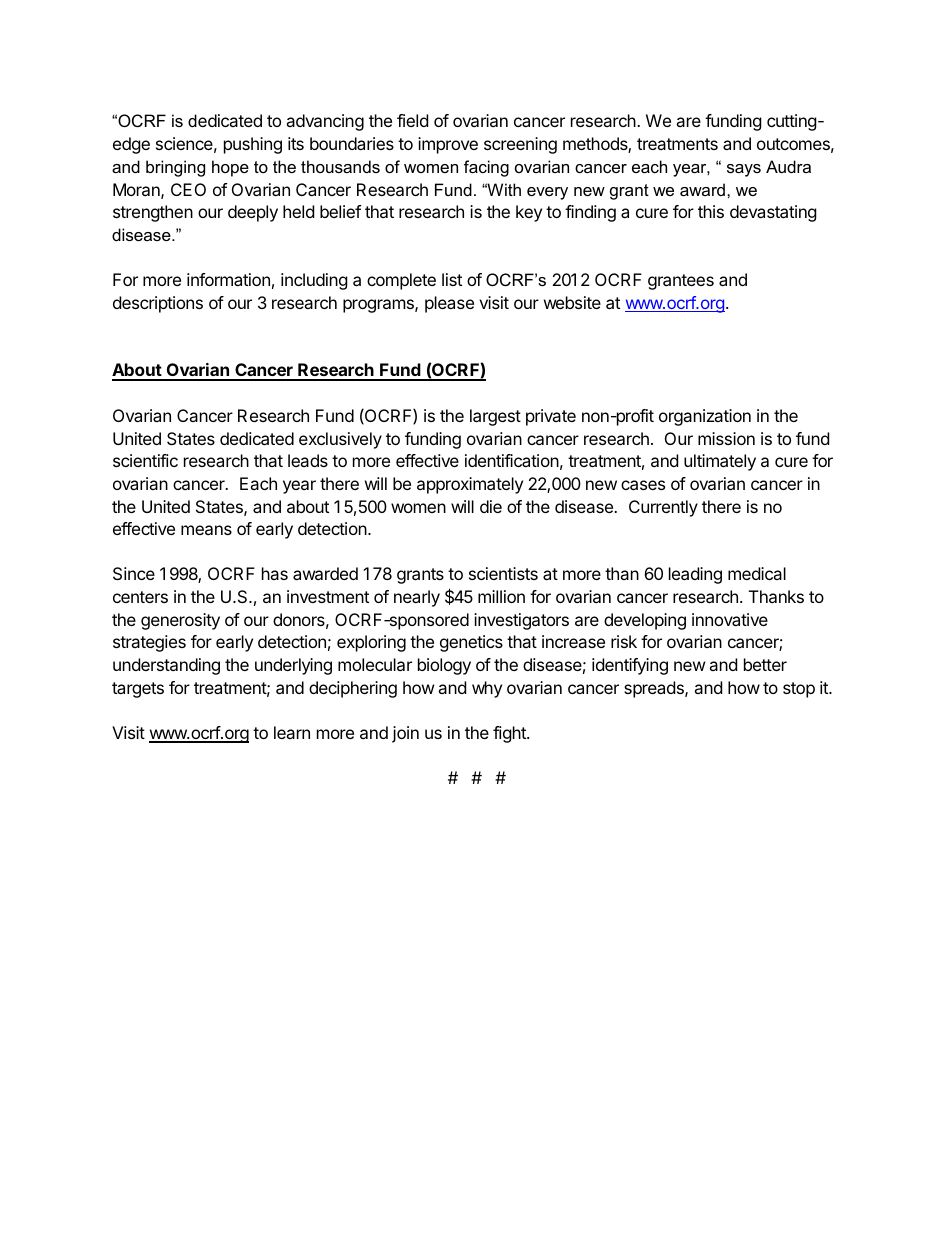 Image resolution: width=952 pixels, height=1233 pixels. What do you see at coordinates (452, 279) in the screenshot?
I see `list` at bounding box center [452, 279].
